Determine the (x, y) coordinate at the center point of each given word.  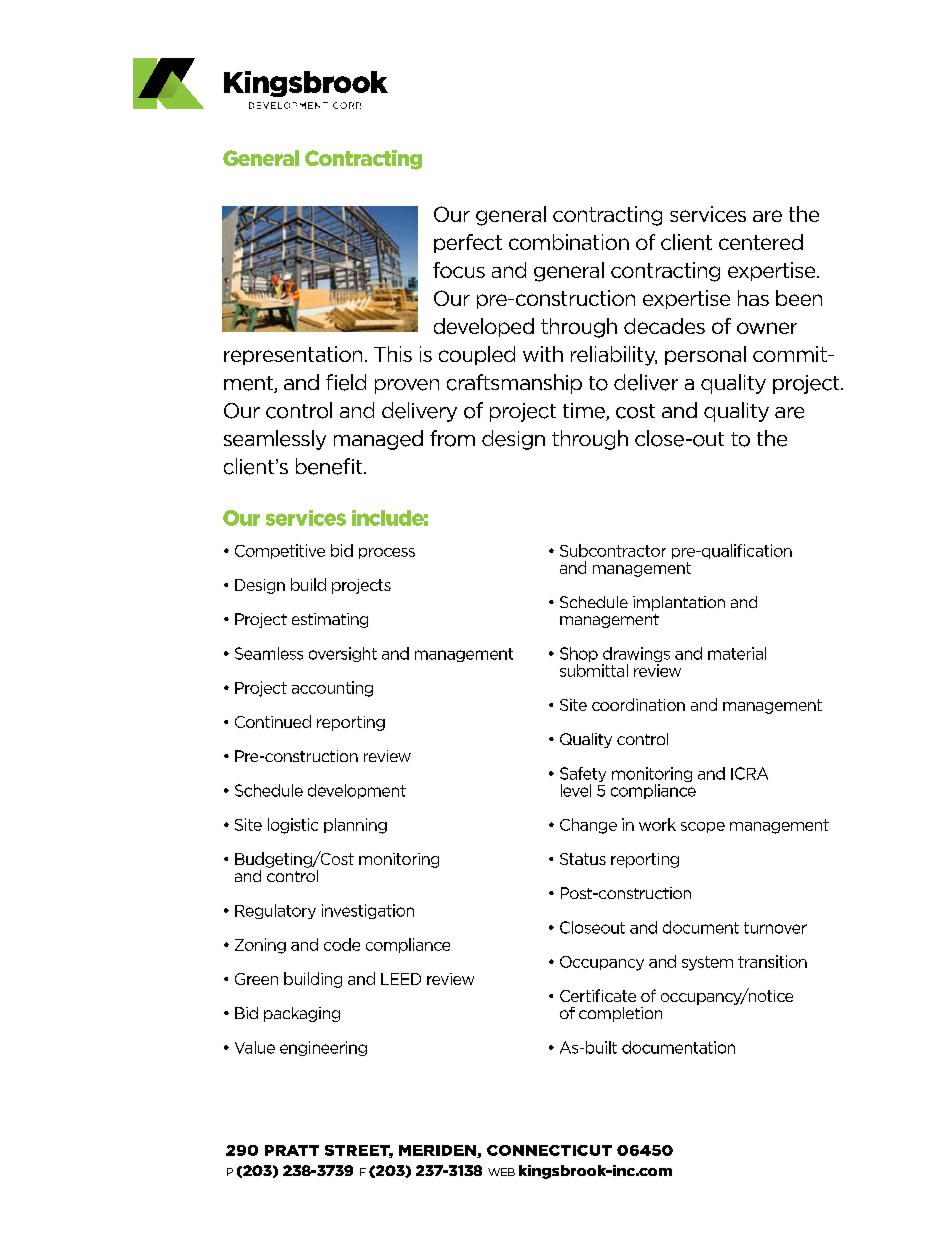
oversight (343, 654)
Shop (579, 656)
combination (569, 242)
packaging (302, 1014)
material (737, 653)
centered (761, 242)
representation (293, 355)
